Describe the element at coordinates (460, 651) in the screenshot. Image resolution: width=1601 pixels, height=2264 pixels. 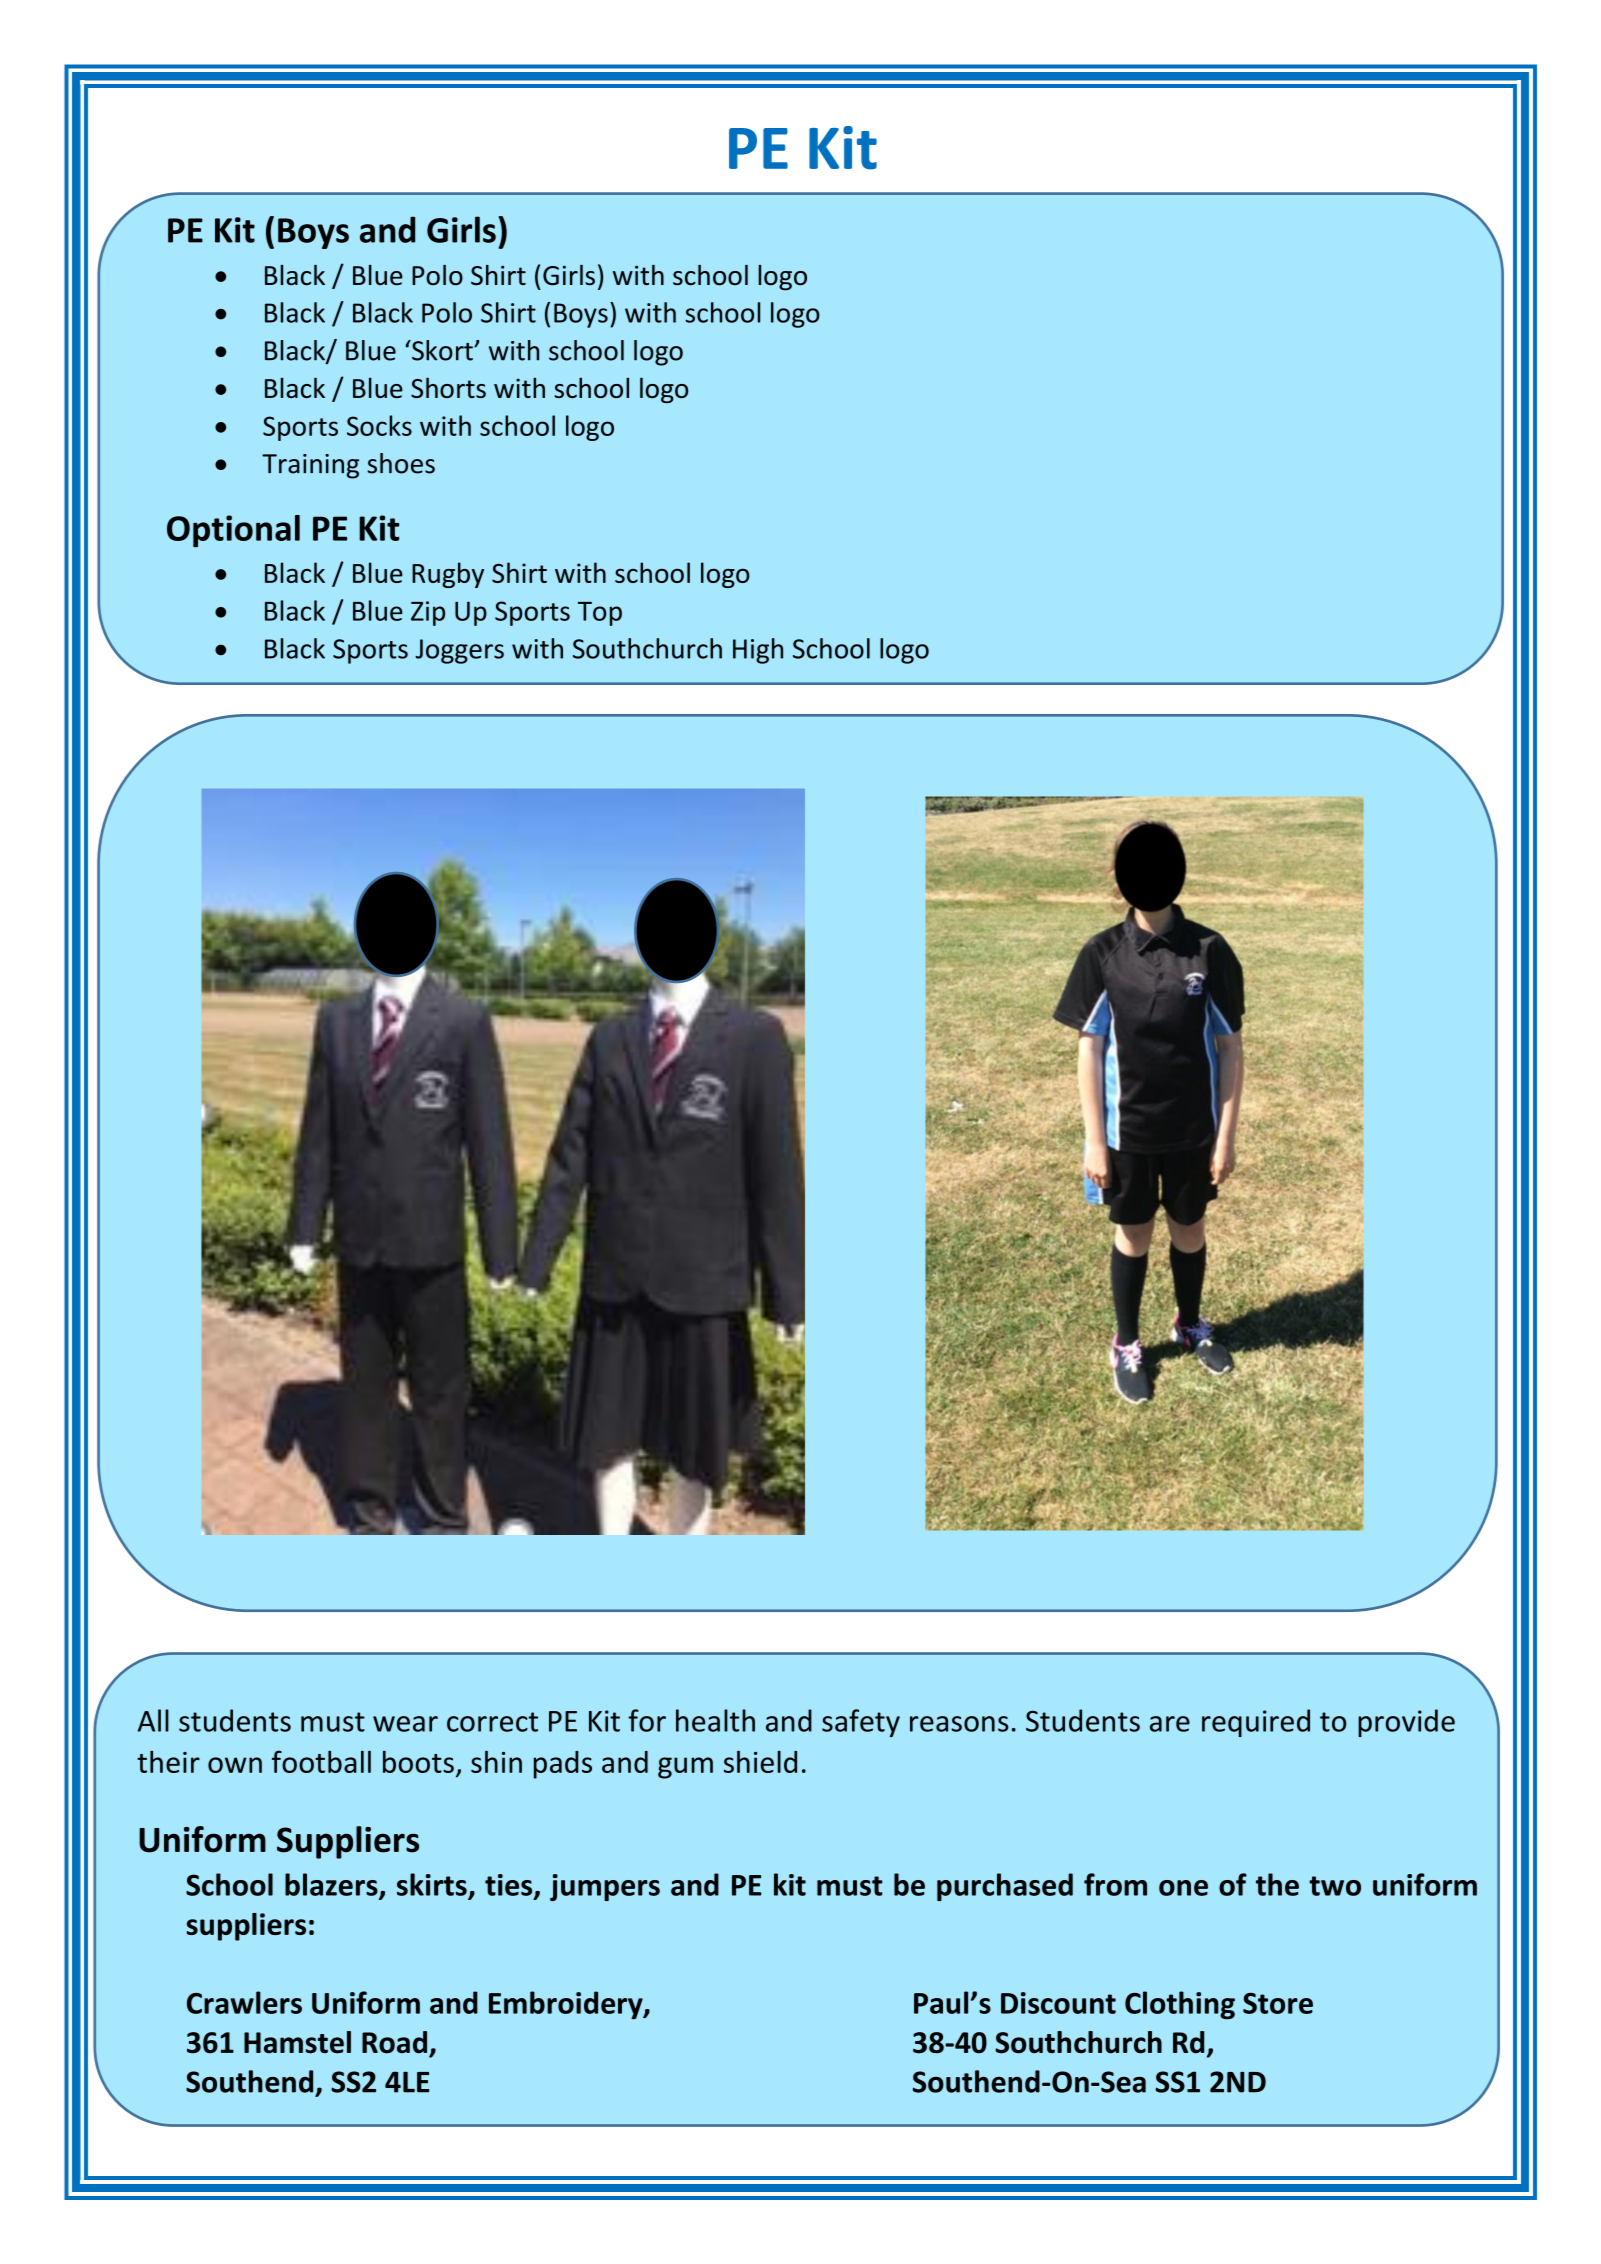
I see `Joggers` at that location.
